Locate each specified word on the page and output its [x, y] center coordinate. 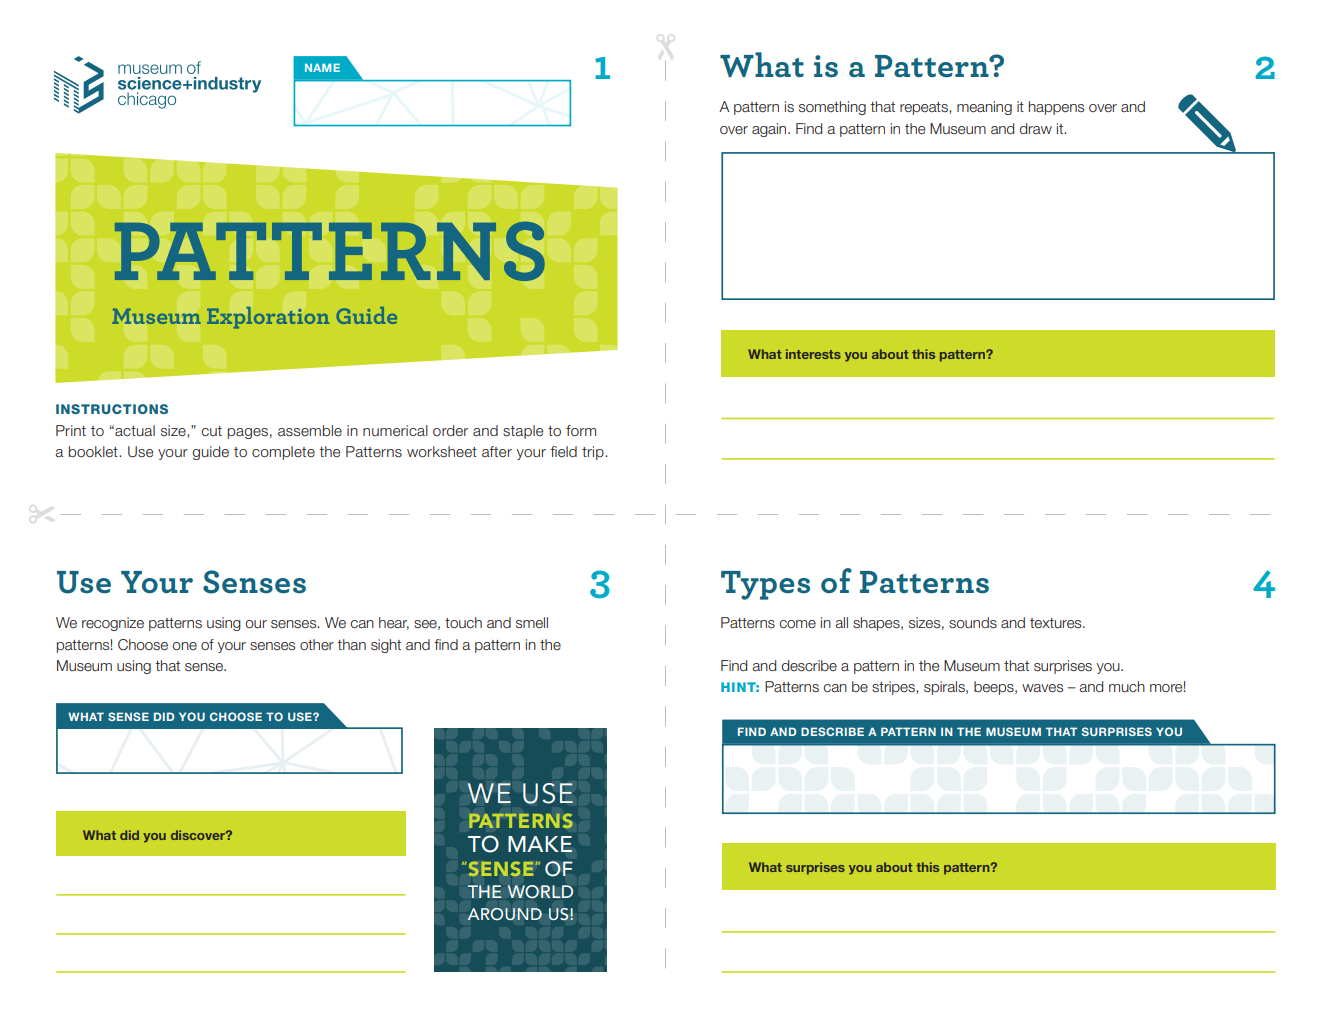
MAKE [540, 844]
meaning [984, 108]
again [770, 130]
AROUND [504, 914]
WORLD [540, 892]
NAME [322, 68]
